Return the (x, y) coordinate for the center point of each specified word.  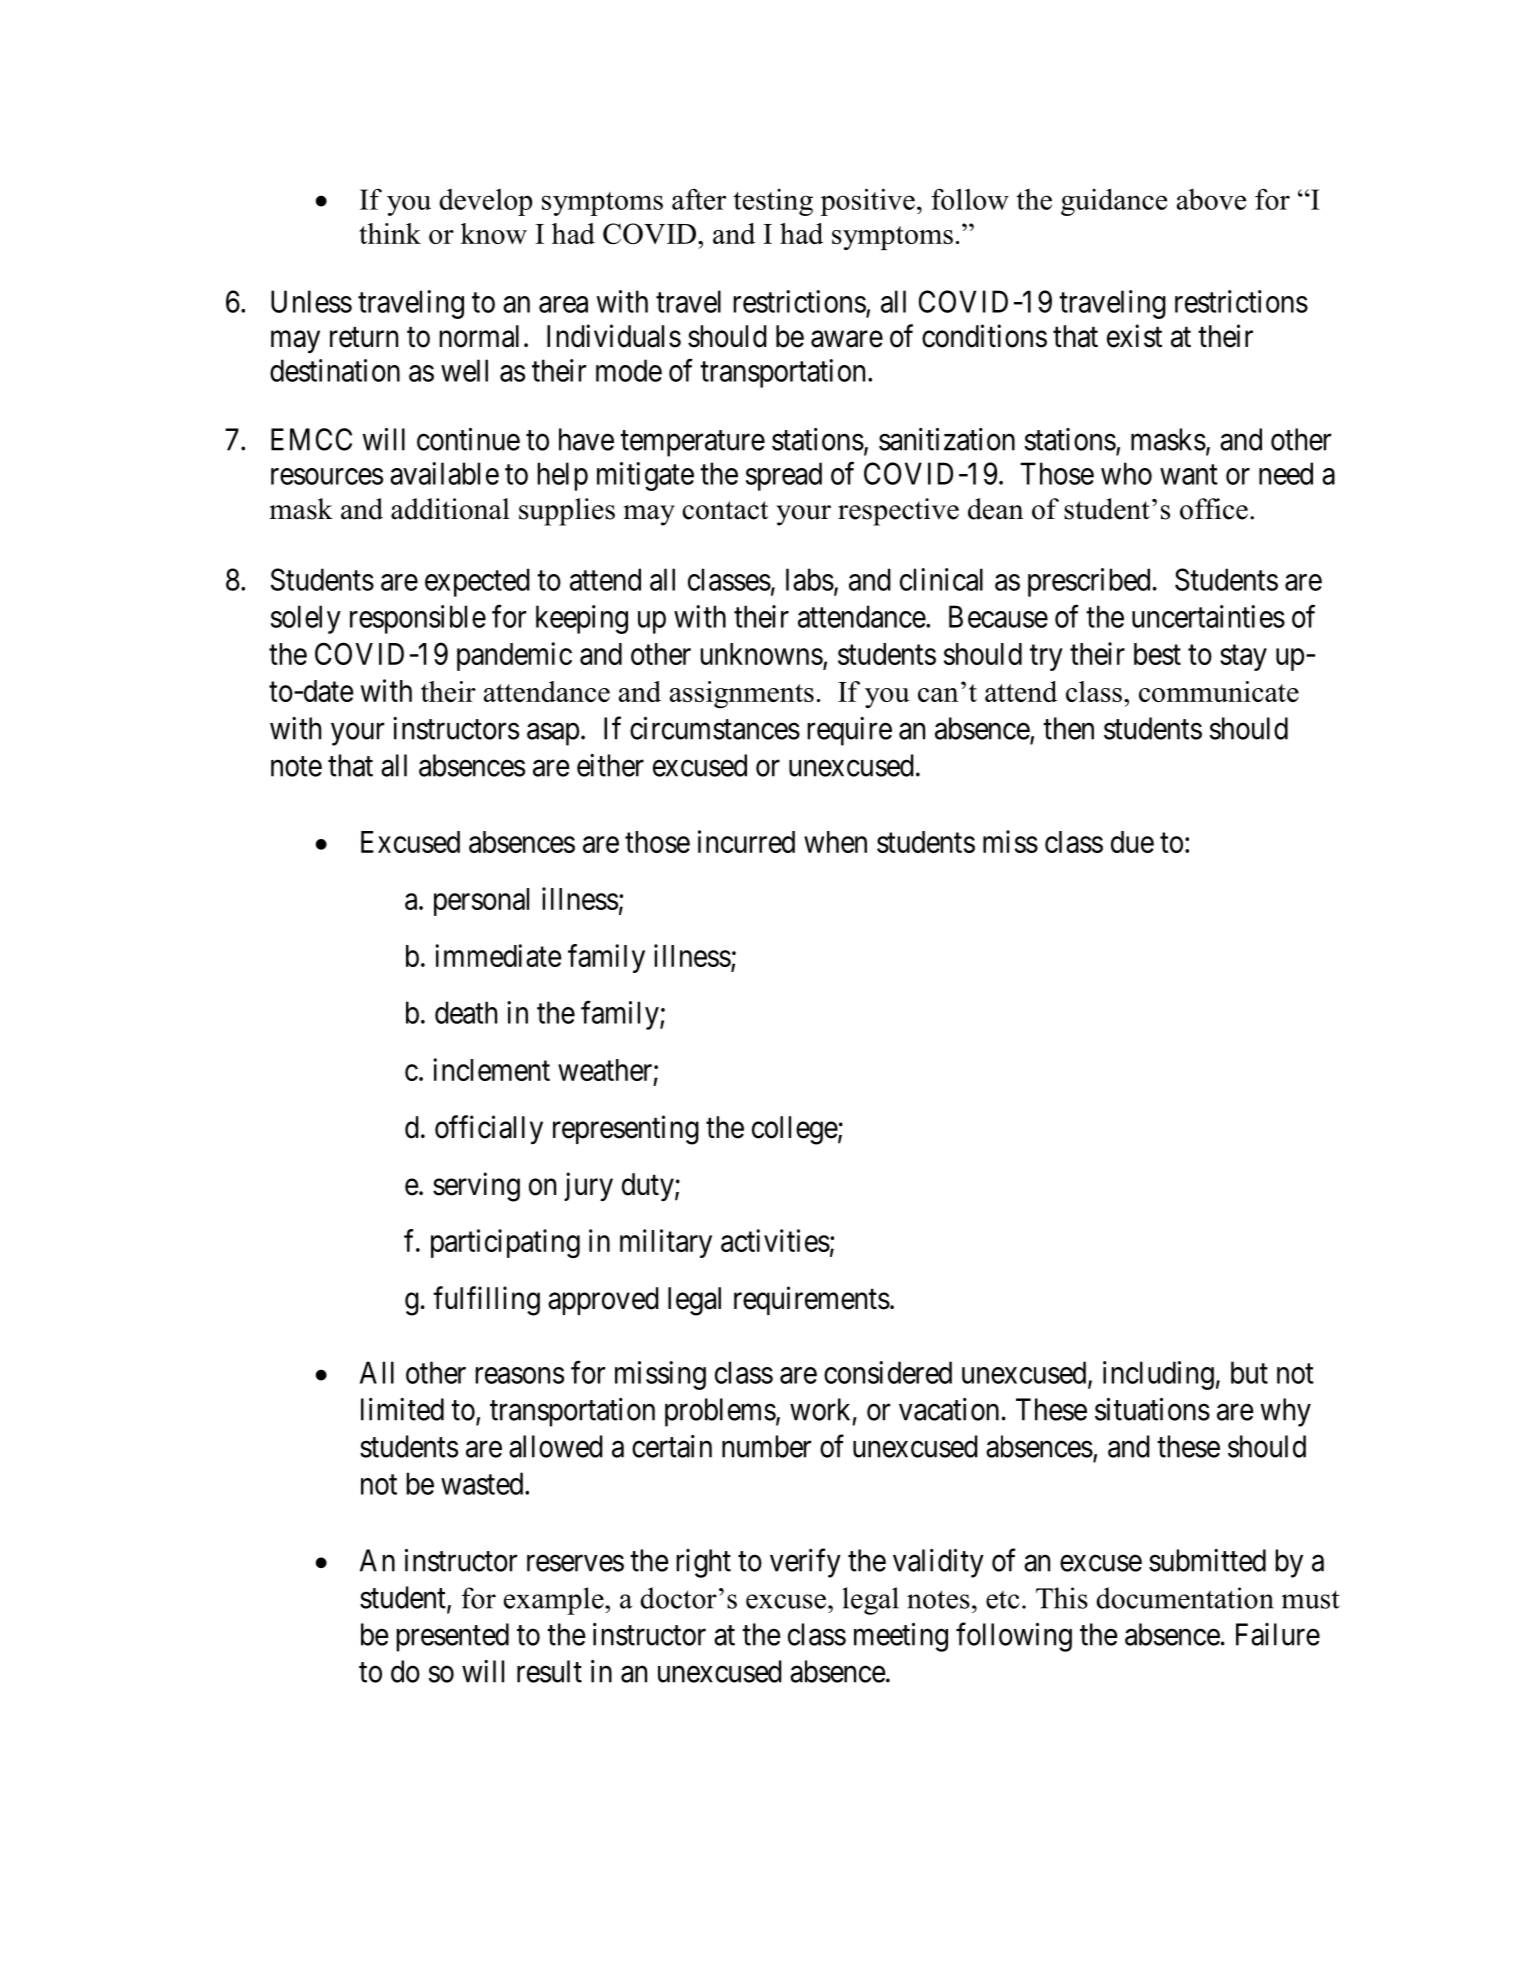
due (1132, 842)
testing (773, 202)
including (1158, 1375)
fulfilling (486, 1301)
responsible (418, 619)
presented (452, 1637)
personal (481, 902)
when (835, 842)
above (1211, 199)
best (1157, 654)
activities (775, 1240)
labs (810, 579)
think (390, 233)
